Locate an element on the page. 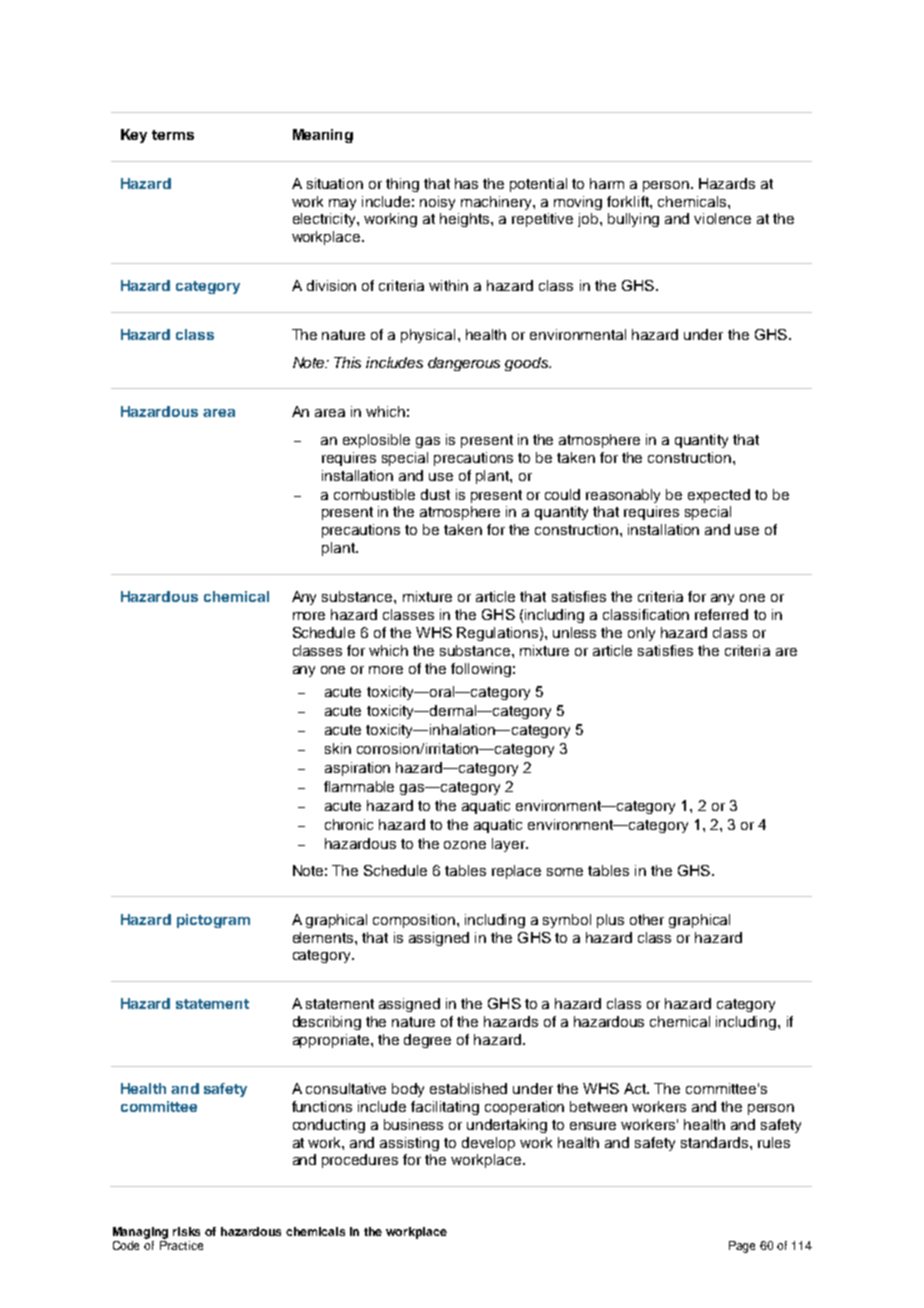 This image has height=1308, width=924. has is located at coordinates (466, 183).
